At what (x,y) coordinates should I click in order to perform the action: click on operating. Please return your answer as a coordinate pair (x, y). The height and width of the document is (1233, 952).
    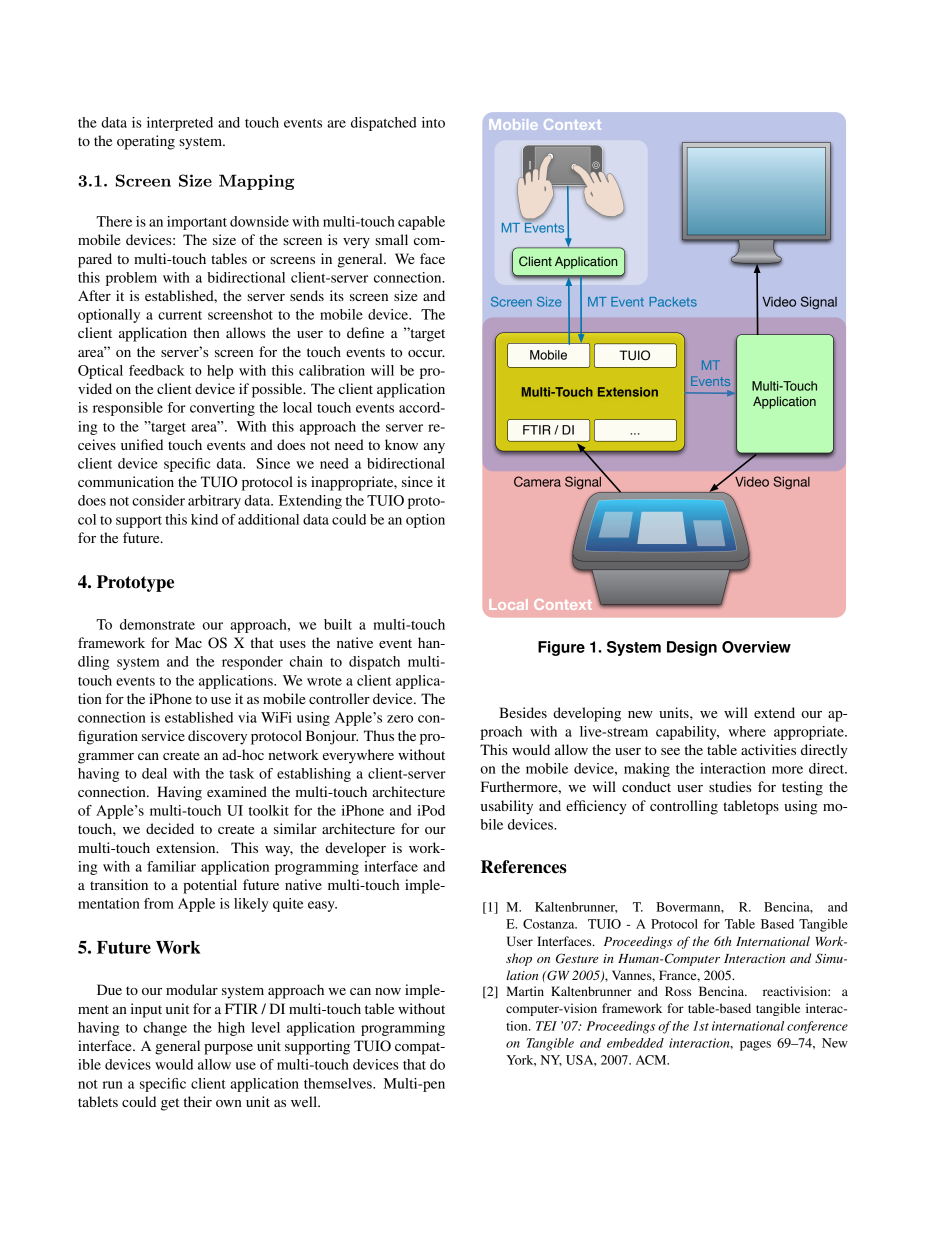
    Looking at the image, I should click on (146, 142).
